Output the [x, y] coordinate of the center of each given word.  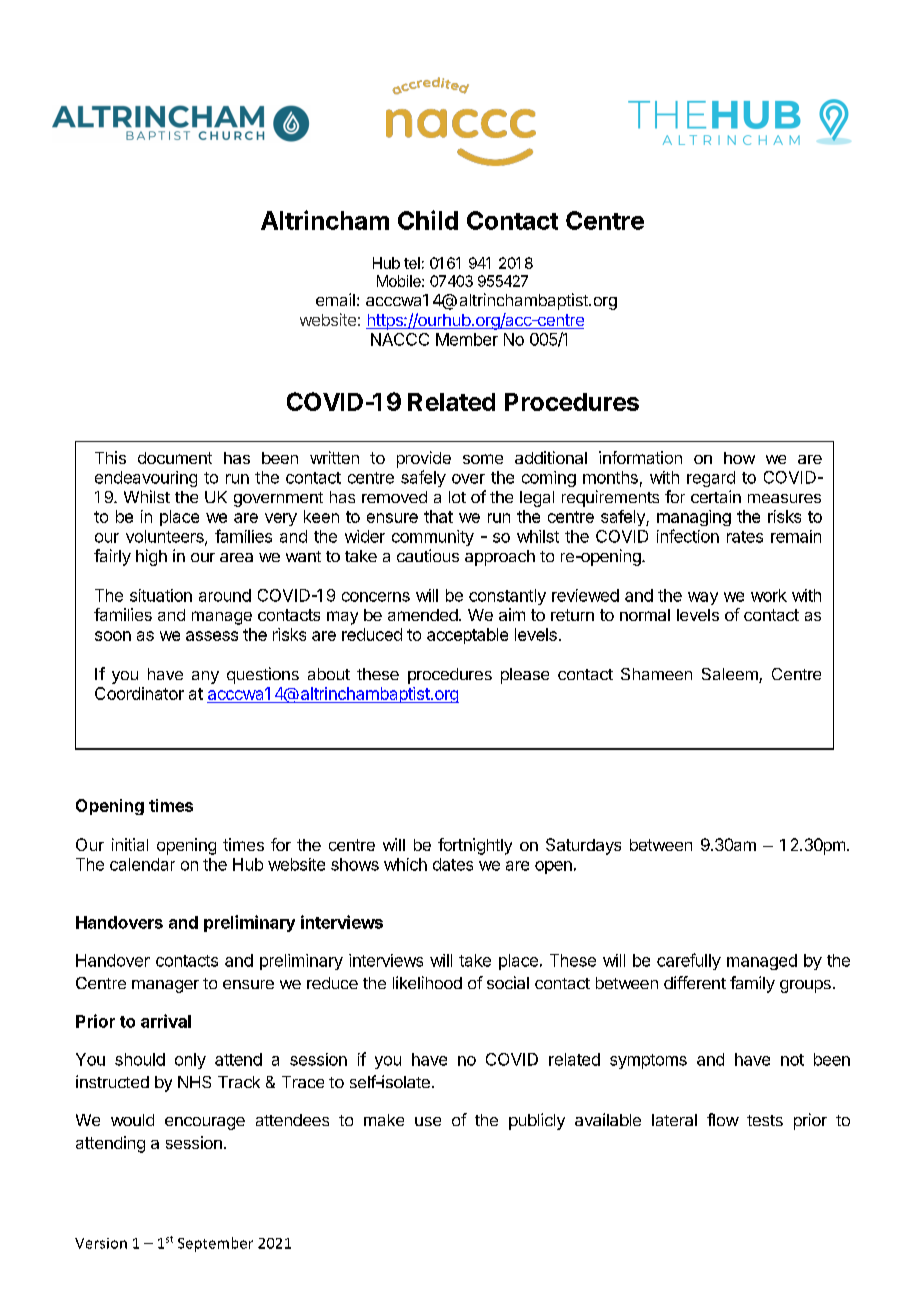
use [428, 1121]
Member [467, 339]
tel [412, 263]
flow [723, 1119]
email [335, 299]
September [215, 1244]
